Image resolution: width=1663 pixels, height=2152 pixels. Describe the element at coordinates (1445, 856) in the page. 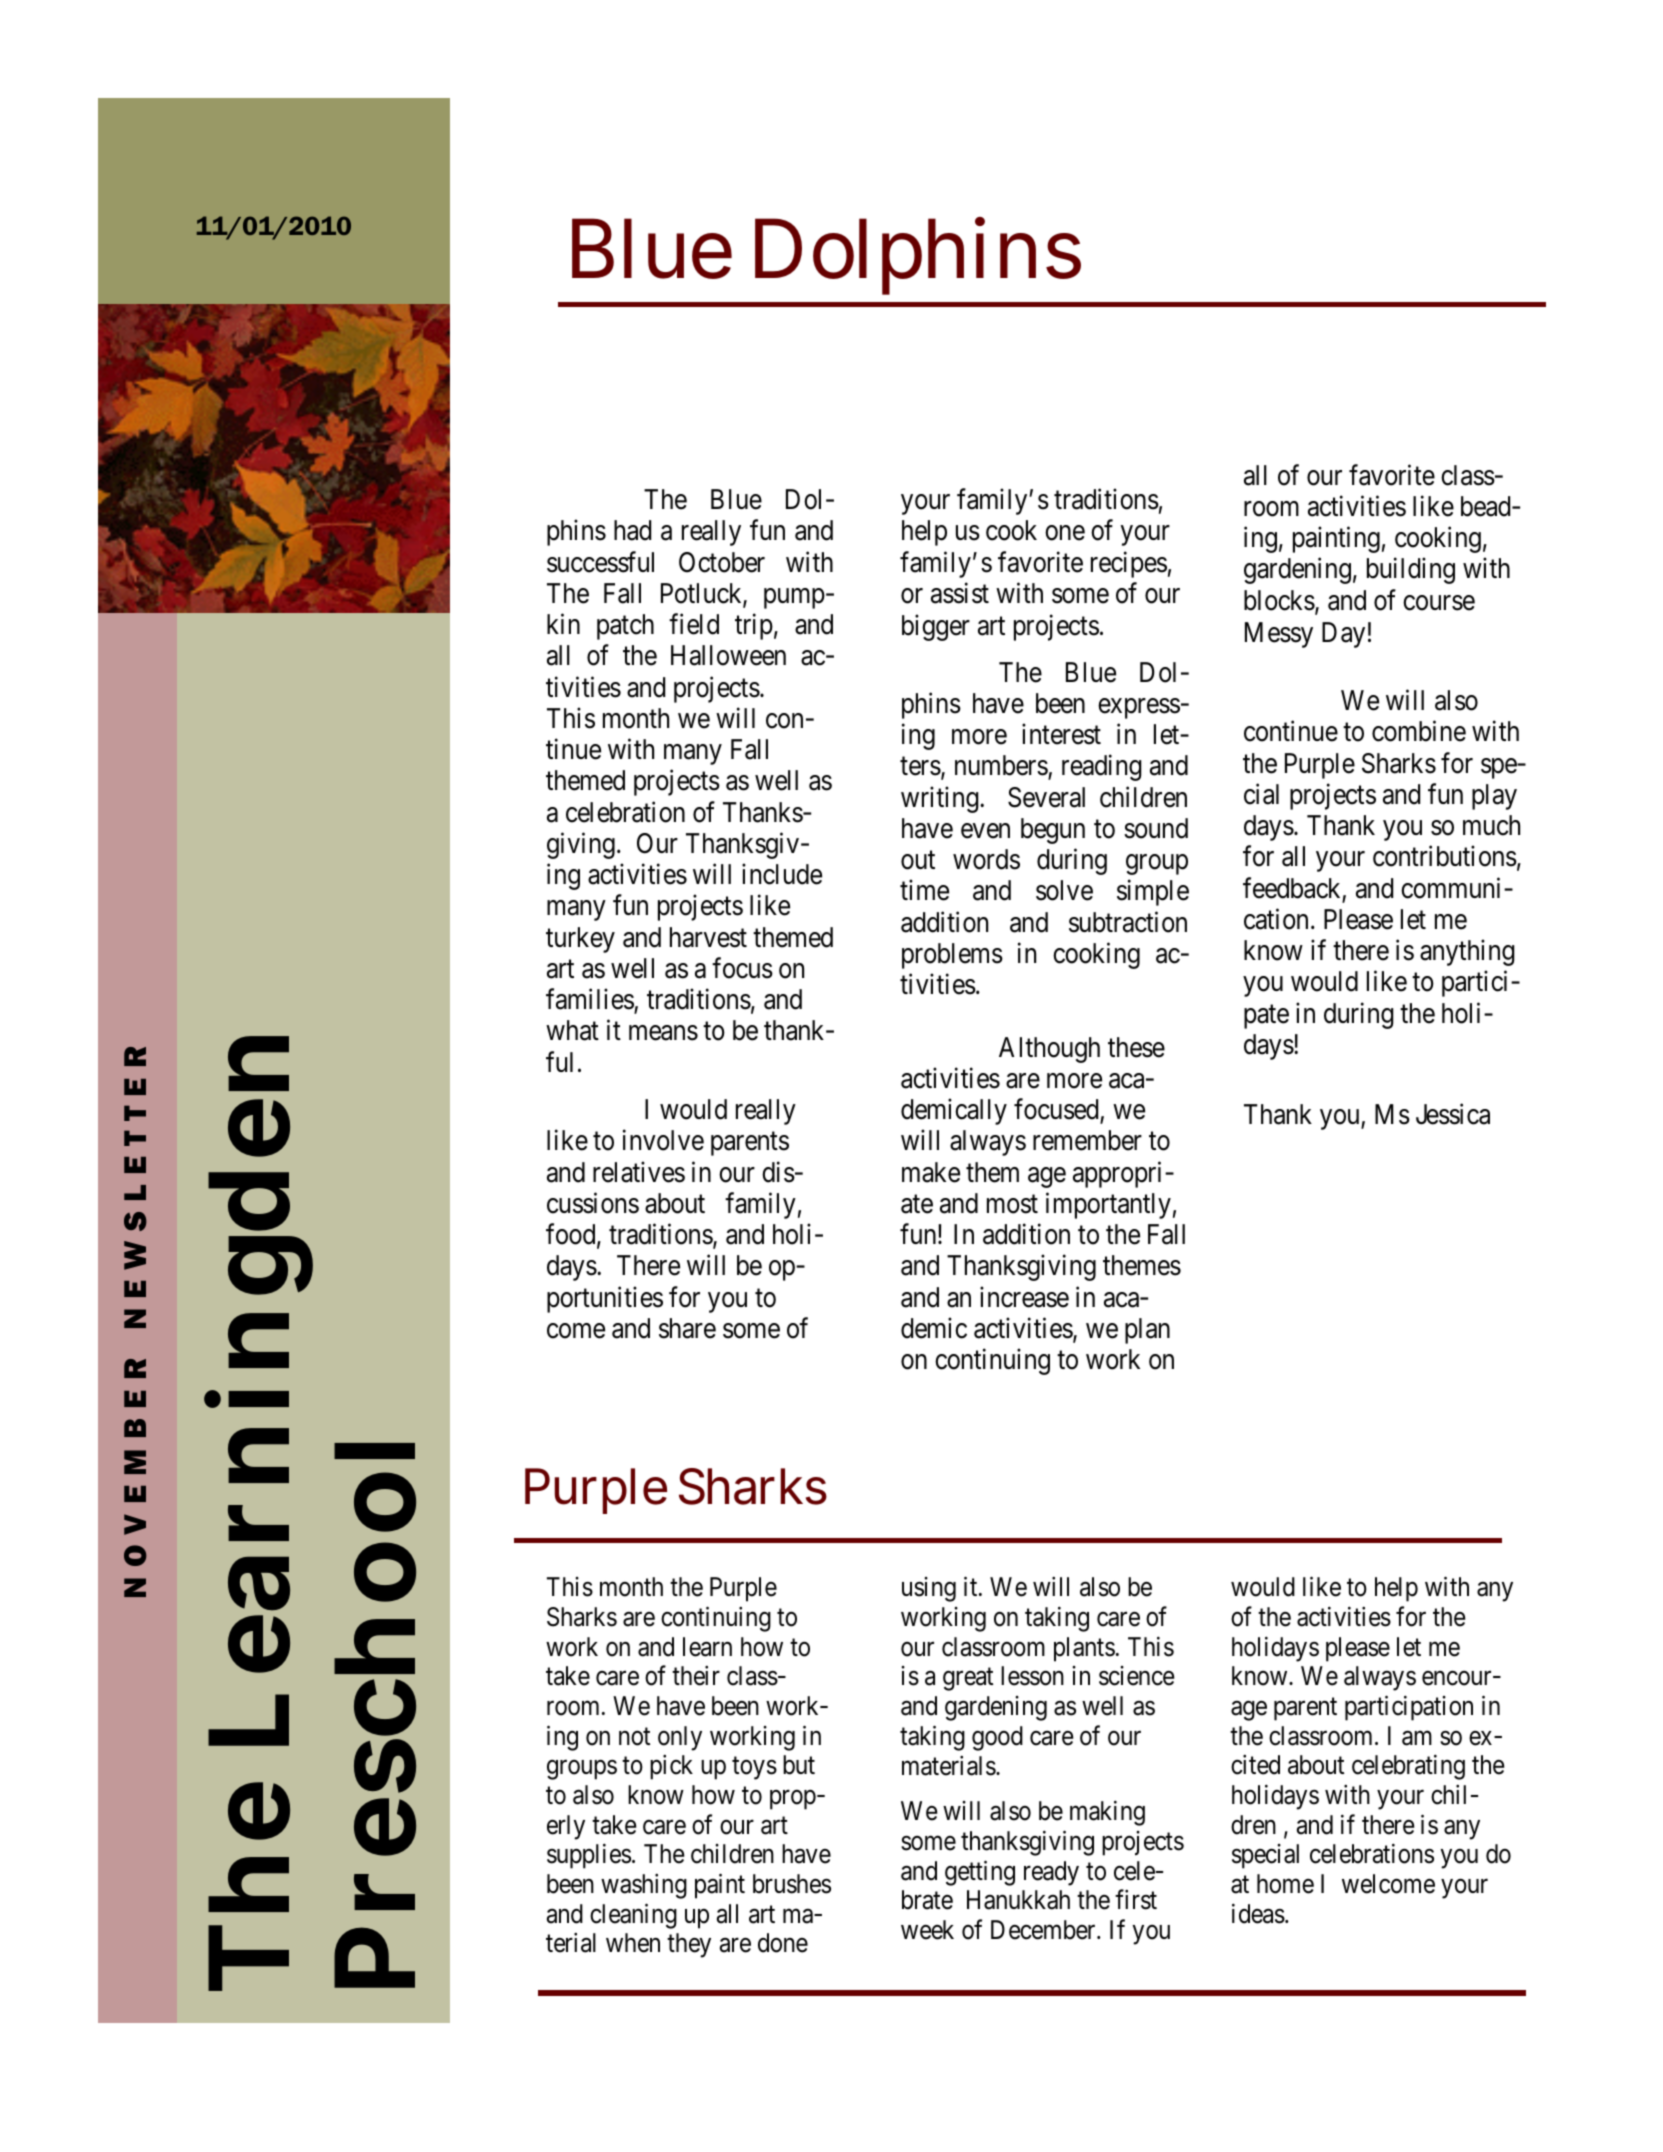

I see `contributions` at that location.
